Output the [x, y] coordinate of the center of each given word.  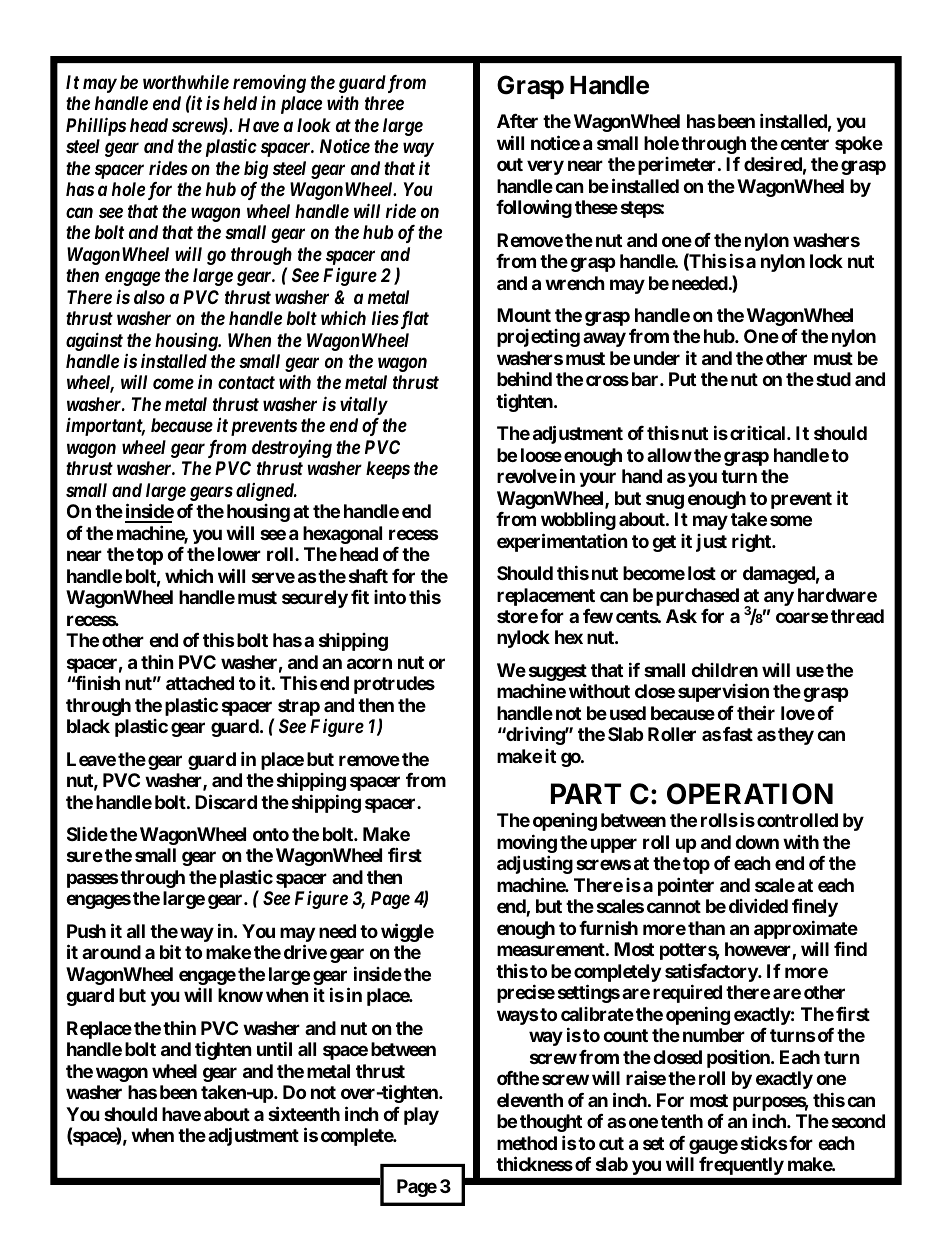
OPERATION [750, 794]
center [804, 143]
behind [524, 379]
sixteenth [304, 1113]
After [517, 121]
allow [669, 455]
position [739, 1058]
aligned [266, 492]
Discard [226, 801]
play [421, 1116]
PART [586, 793]
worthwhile [186, 82]
